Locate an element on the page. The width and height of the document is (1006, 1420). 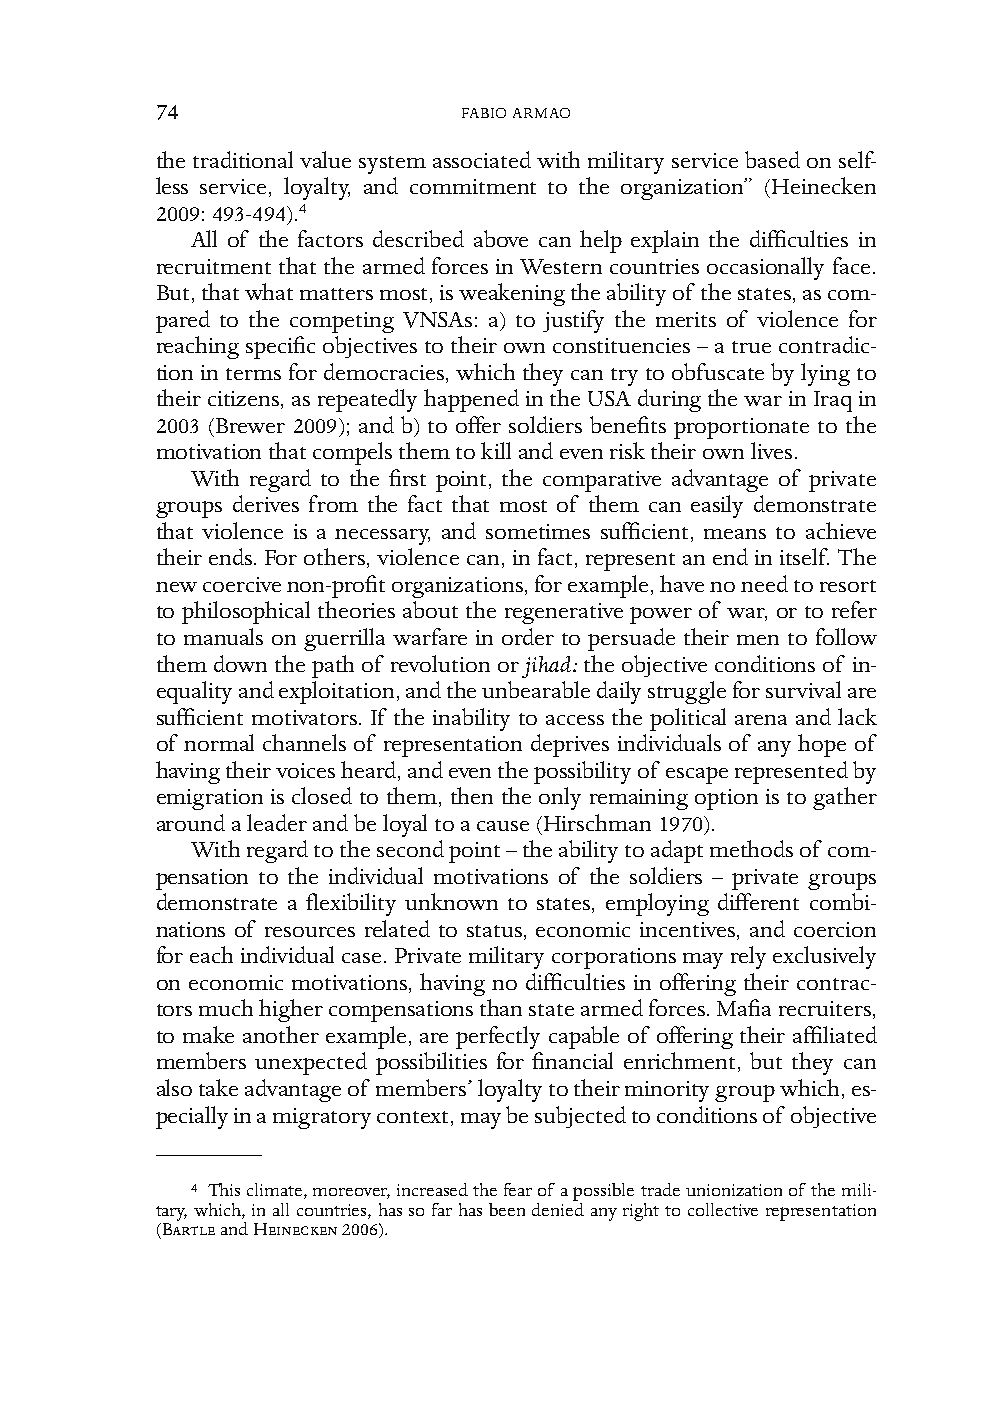
This is located at coordinates (224, 1189).
